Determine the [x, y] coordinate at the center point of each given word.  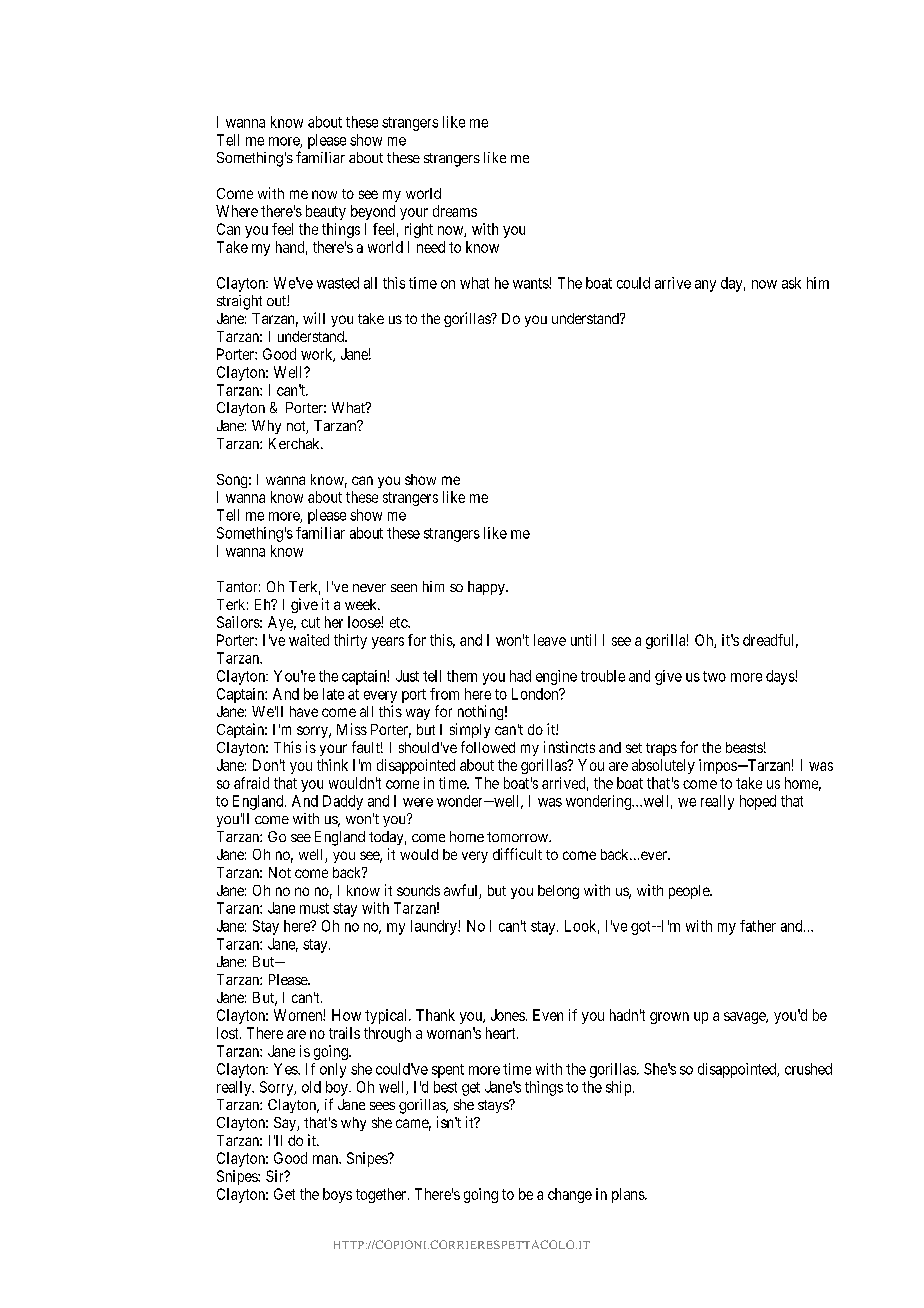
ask [791, 283]
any [705, 286]
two [714, 676]
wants [531, 283]
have [304, 711]
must [314, 908]
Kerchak [295, 443]
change [570, 1195]
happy [487, 588]
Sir [276, 1176]
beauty [326, 212]
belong [558, 892]
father [758, 926]
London [536, 694]
